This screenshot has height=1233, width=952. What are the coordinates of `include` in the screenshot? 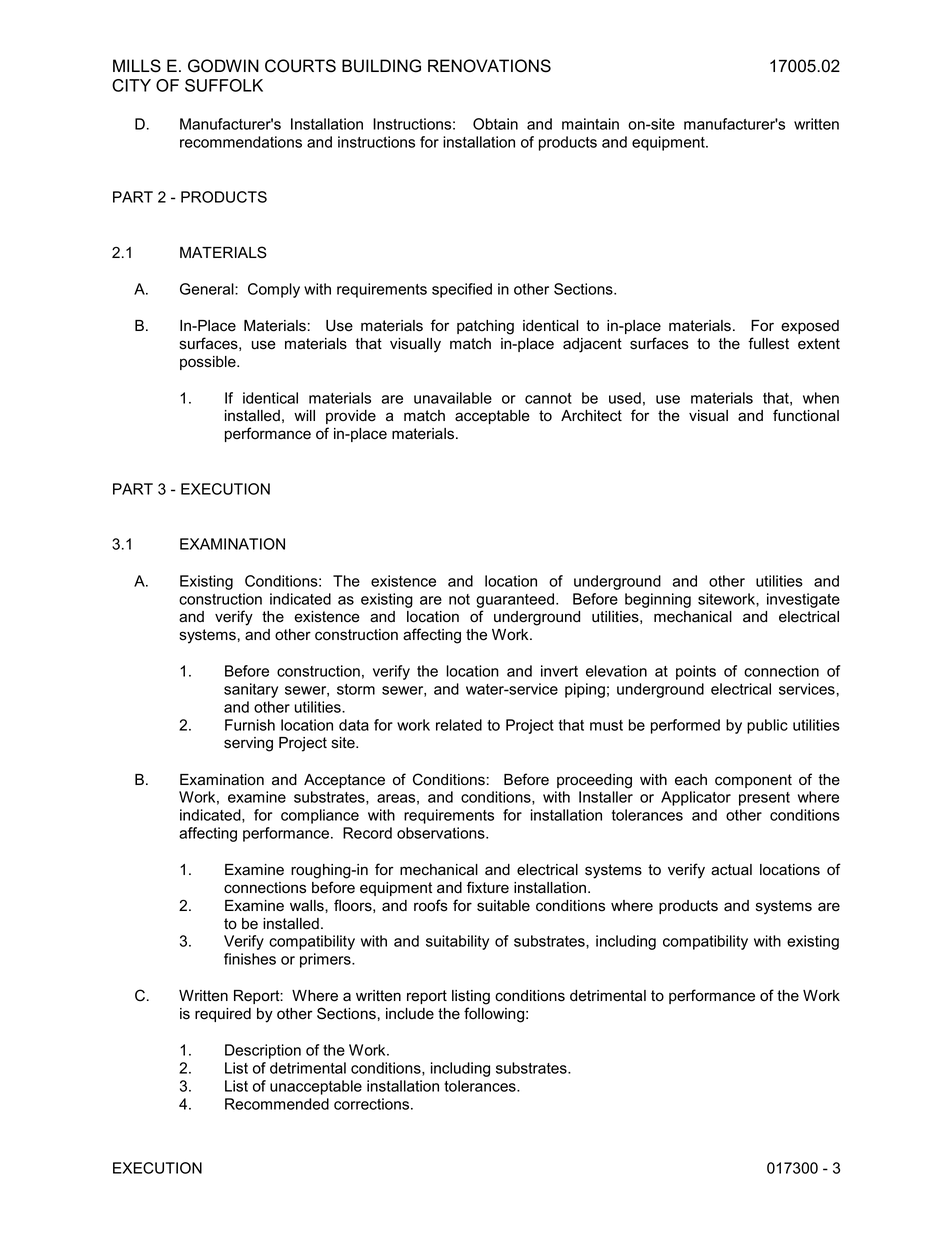 It's located at (410, 1014).
